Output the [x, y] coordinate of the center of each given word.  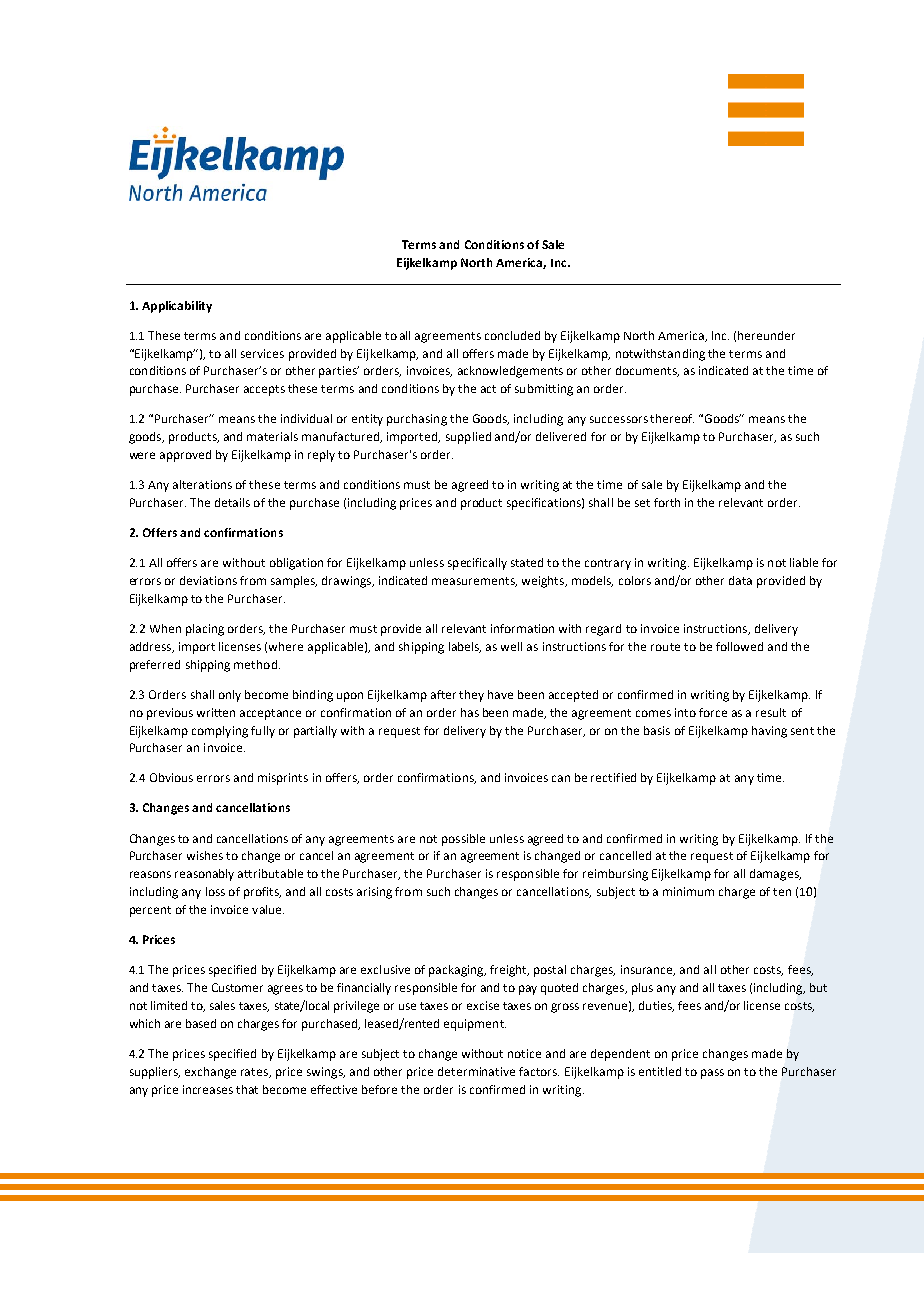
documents [647, 371]
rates [255, 1073]
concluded [512, 335]
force [713, 712]
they [471, 696]
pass [712, 1074]
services [262, 353]
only [230, 696]
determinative [476, 1071]
